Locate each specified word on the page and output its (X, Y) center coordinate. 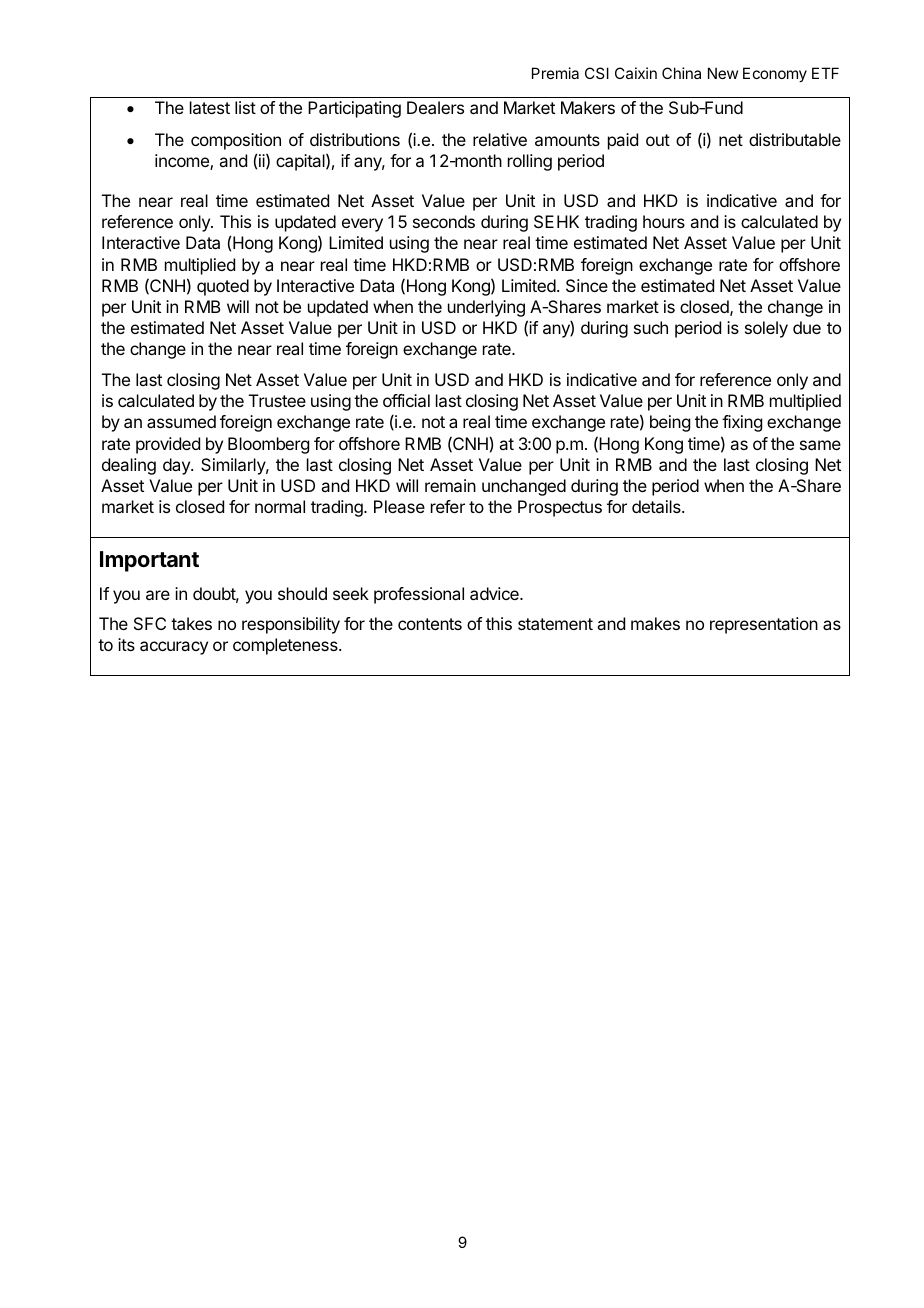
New (723, 73)
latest (210, 107)
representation (764, 625)
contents (430, 624)
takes (191, 623)
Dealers (435, 107)
